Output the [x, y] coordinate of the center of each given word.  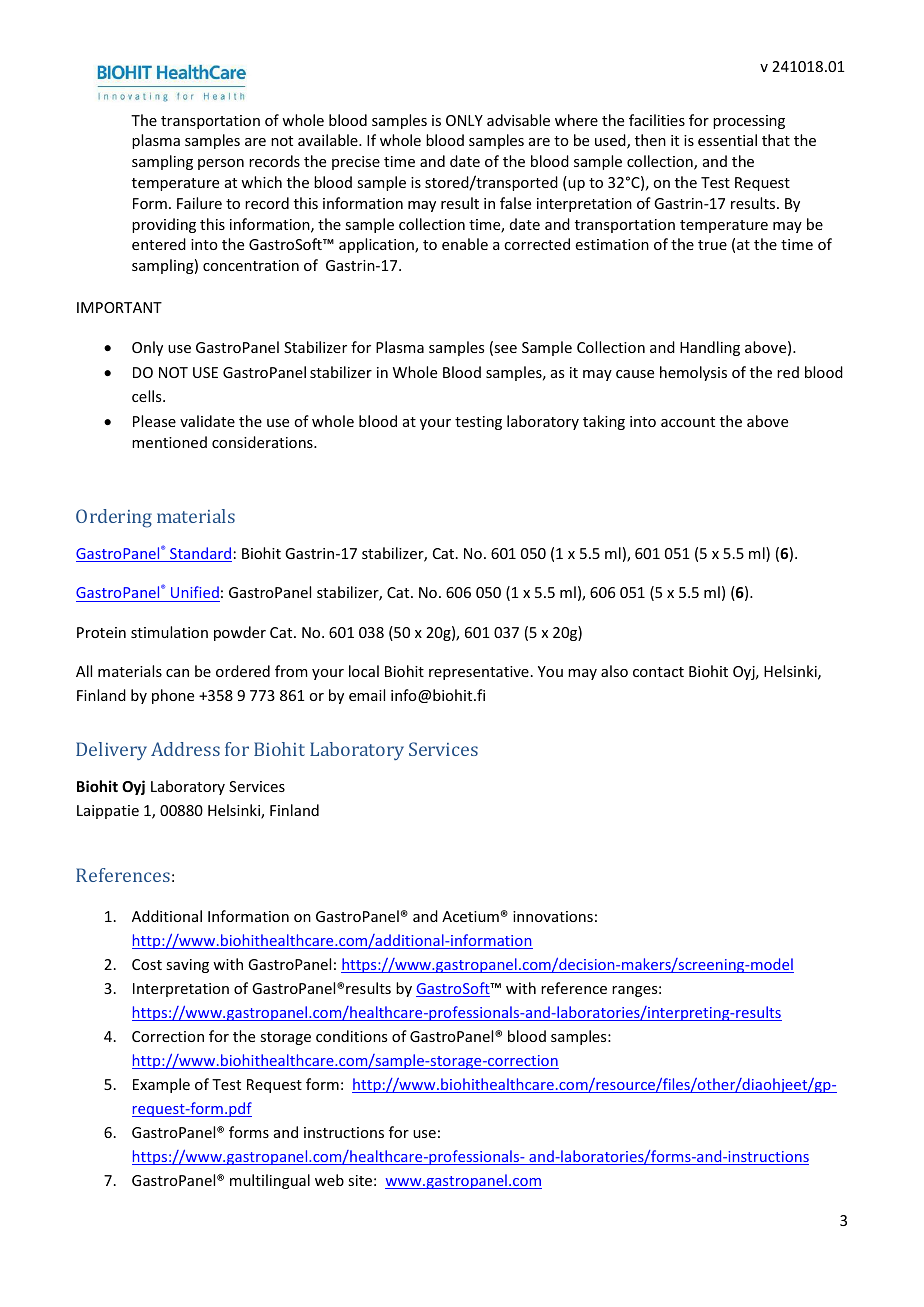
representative [479, 673]
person [221, 164]
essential [727, 140]
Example [161, 1085]
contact [658, 672]
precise [356, 163]
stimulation [169, 632]
